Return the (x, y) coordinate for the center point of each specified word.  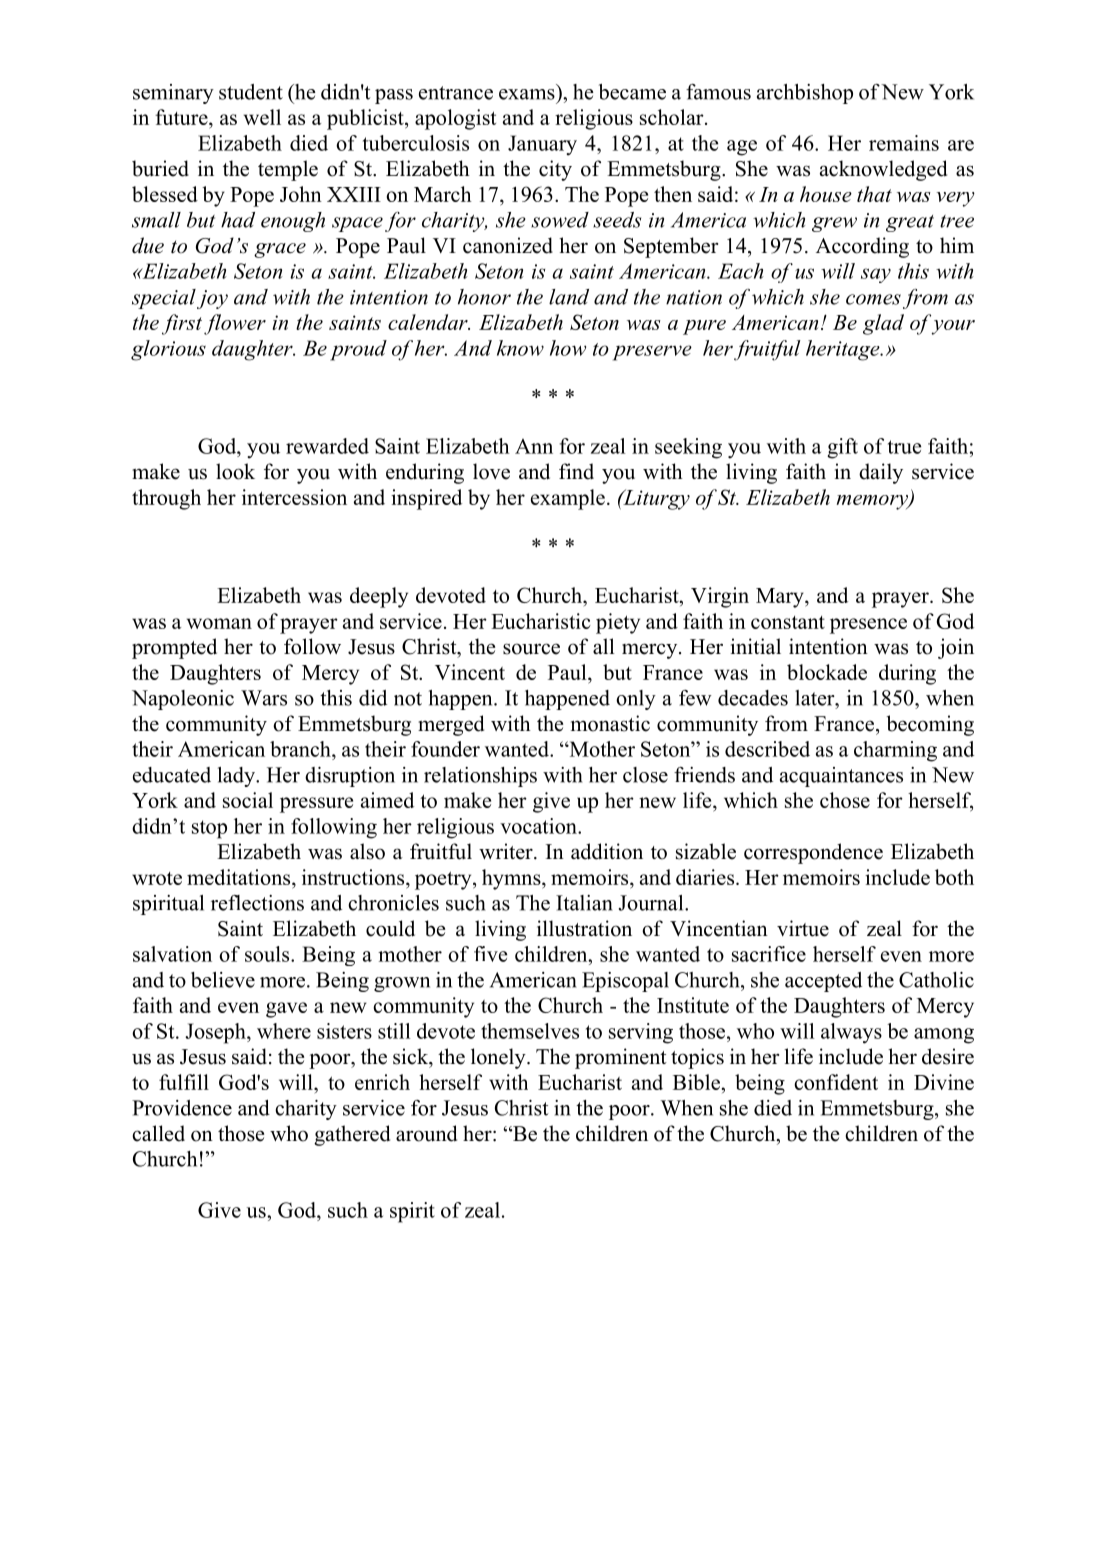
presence (868, 626)
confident (836, 1082)
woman (219, 623)
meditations (240, 877)
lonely (499, 1058)
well (262, 117)
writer (507, 851)
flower (235, 324)
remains (904, 143)
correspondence (813, 853)
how (568, 348)
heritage (844, 350)
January (542, 145)
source (531, 649)
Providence (182, 1108)
